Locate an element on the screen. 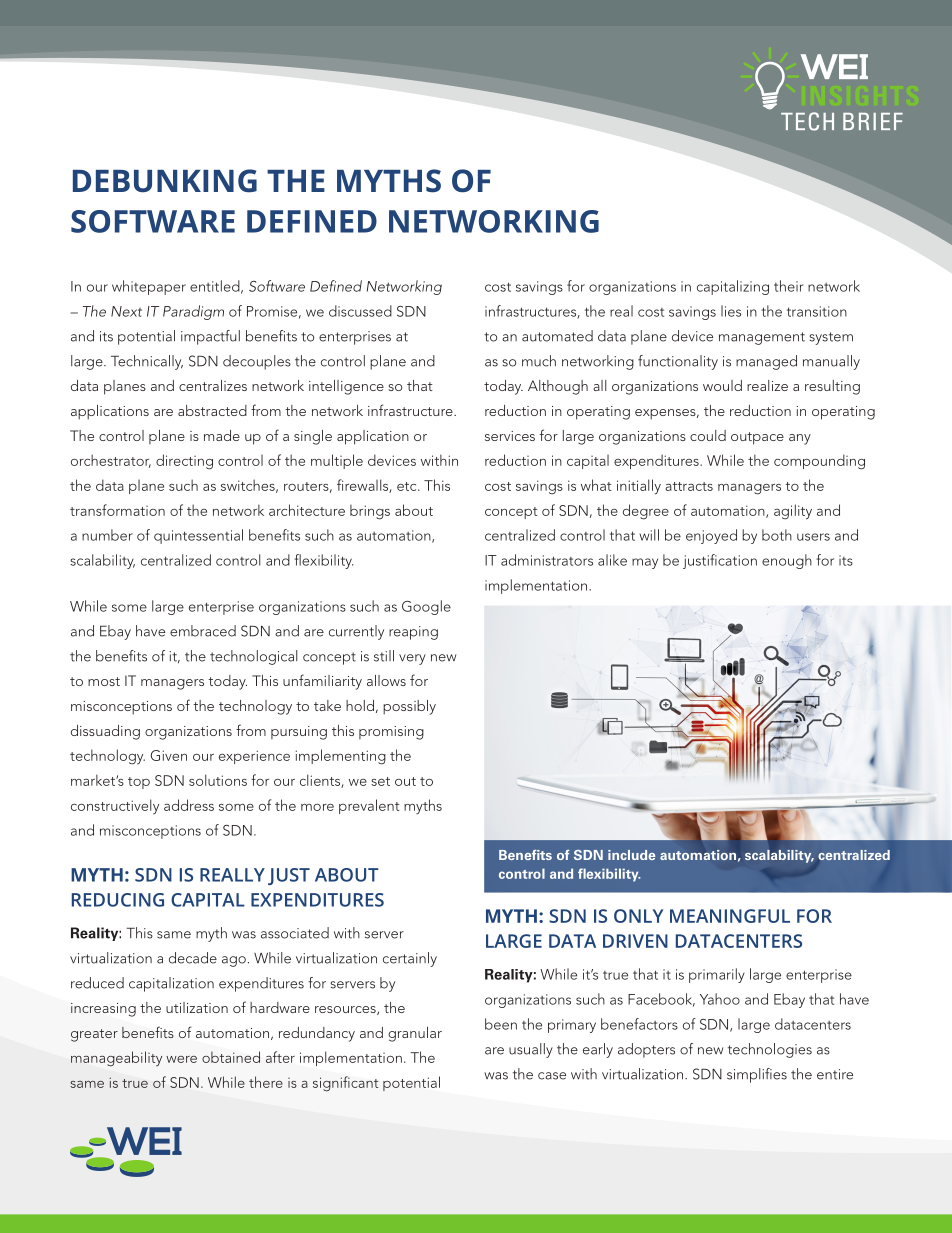  reaping is located at coordinates (413, 633).
